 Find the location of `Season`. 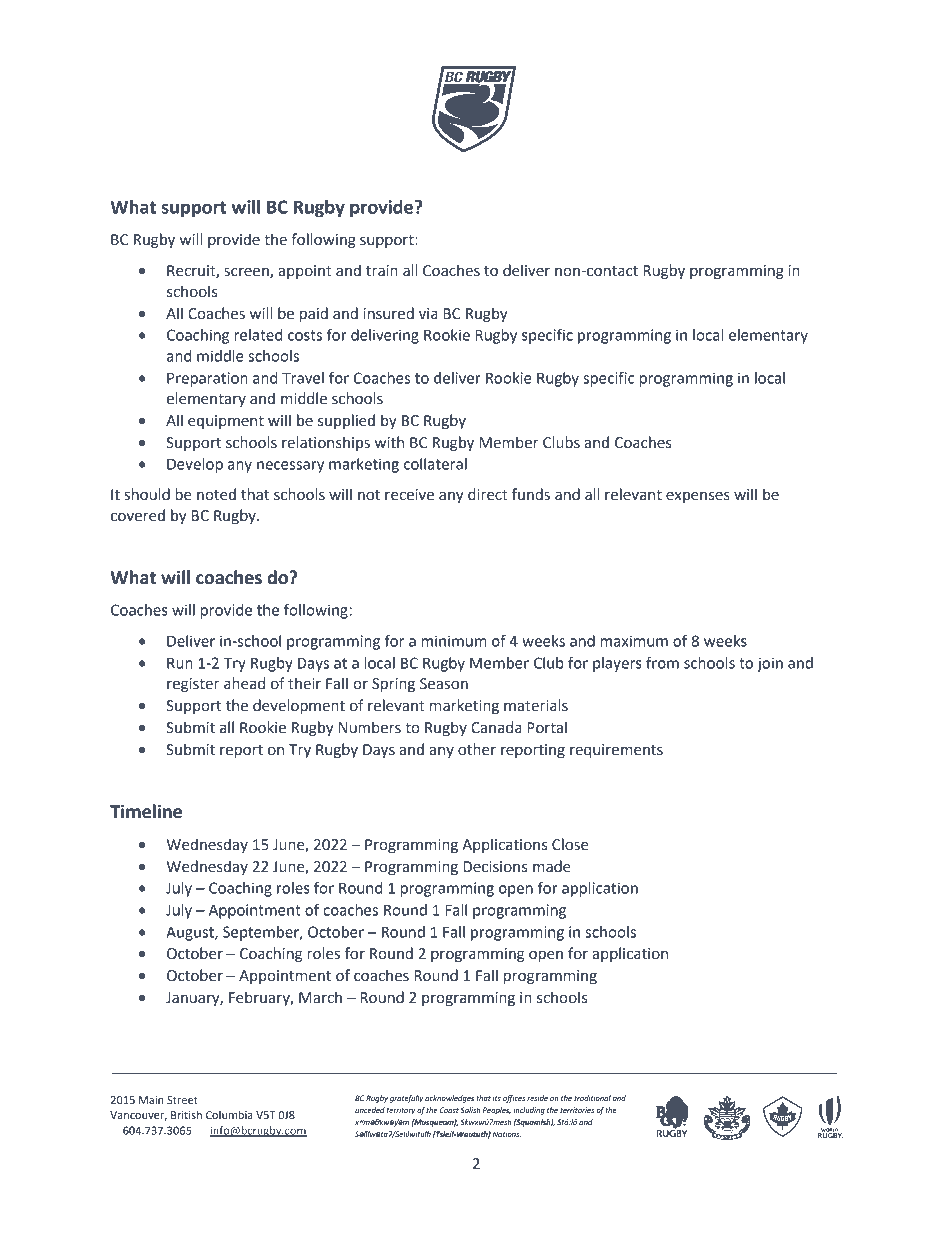

Season is located at coordinates (444, 684).
